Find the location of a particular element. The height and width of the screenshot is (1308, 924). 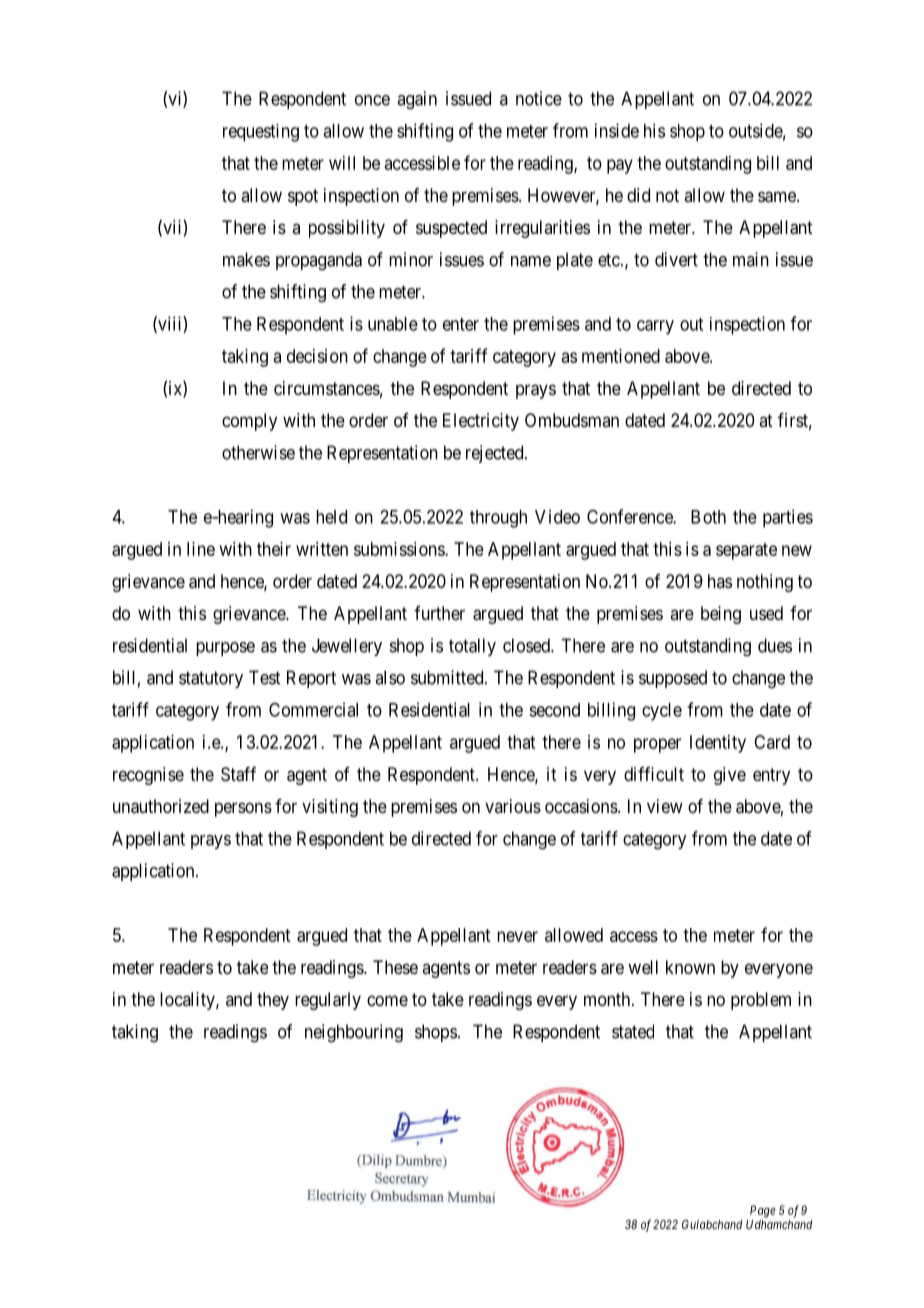

never is located at coordinates (517, 936).
